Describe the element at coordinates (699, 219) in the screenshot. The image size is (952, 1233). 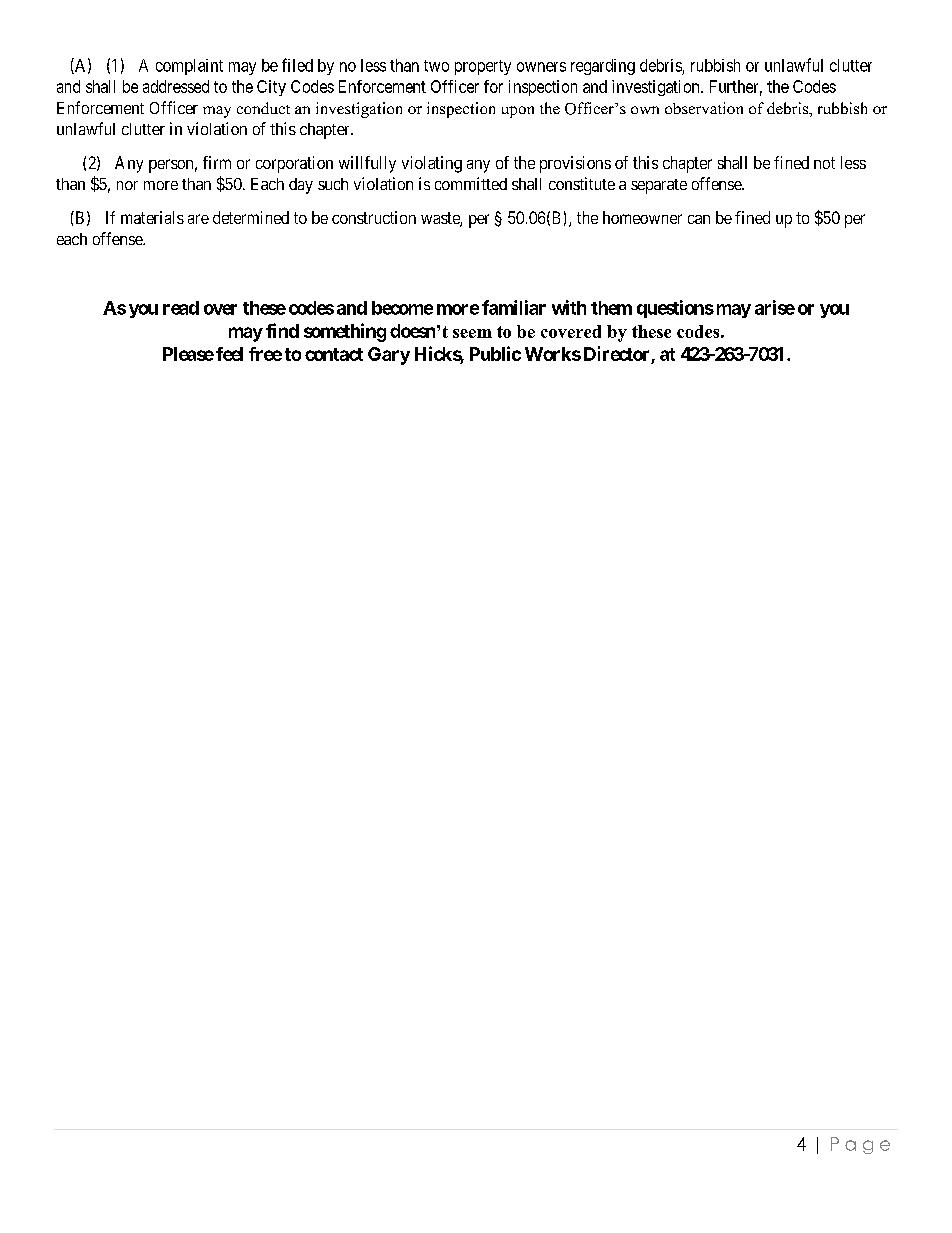
I see `can` at that location.
